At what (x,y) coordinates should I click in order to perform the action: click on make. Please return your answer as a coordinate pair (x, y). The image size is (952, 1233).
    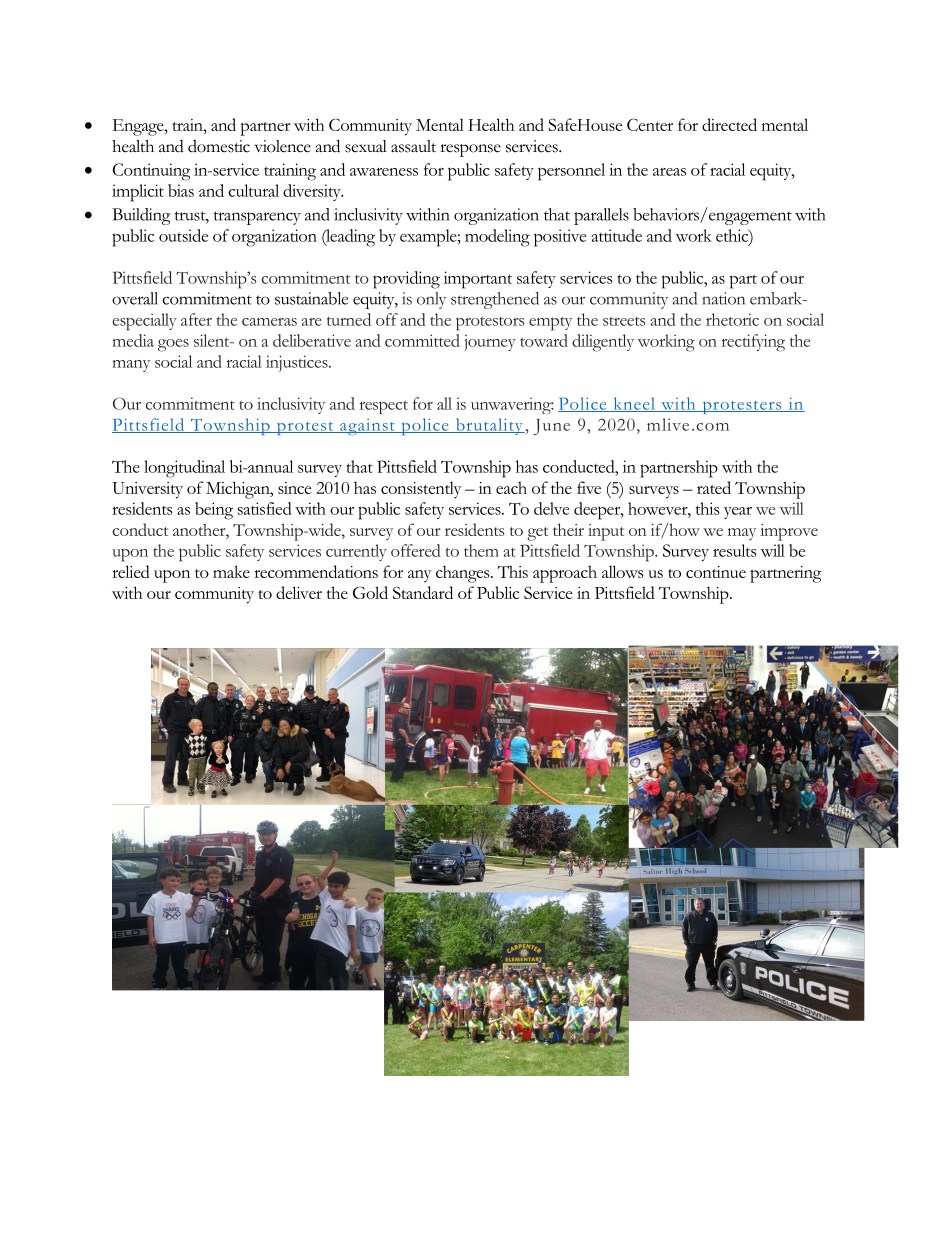
    Looking at the image, I should click on (231, 571).
